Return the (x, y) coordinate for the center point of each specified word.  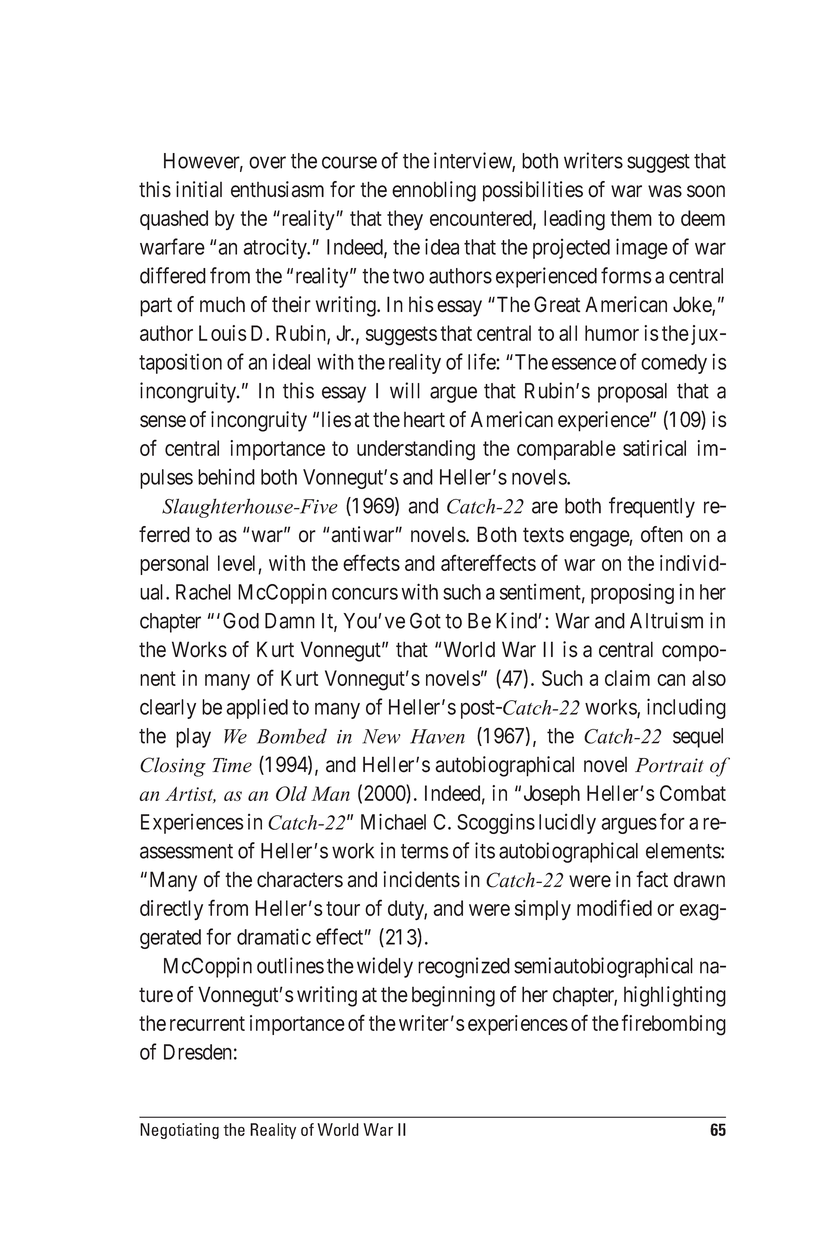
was (665, 191)
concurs (365, 593)
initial (199, 189)
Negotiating (179, 1131)
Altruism (666, 620)
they (405, 220)
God (241, 620)
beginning (453, 996)
